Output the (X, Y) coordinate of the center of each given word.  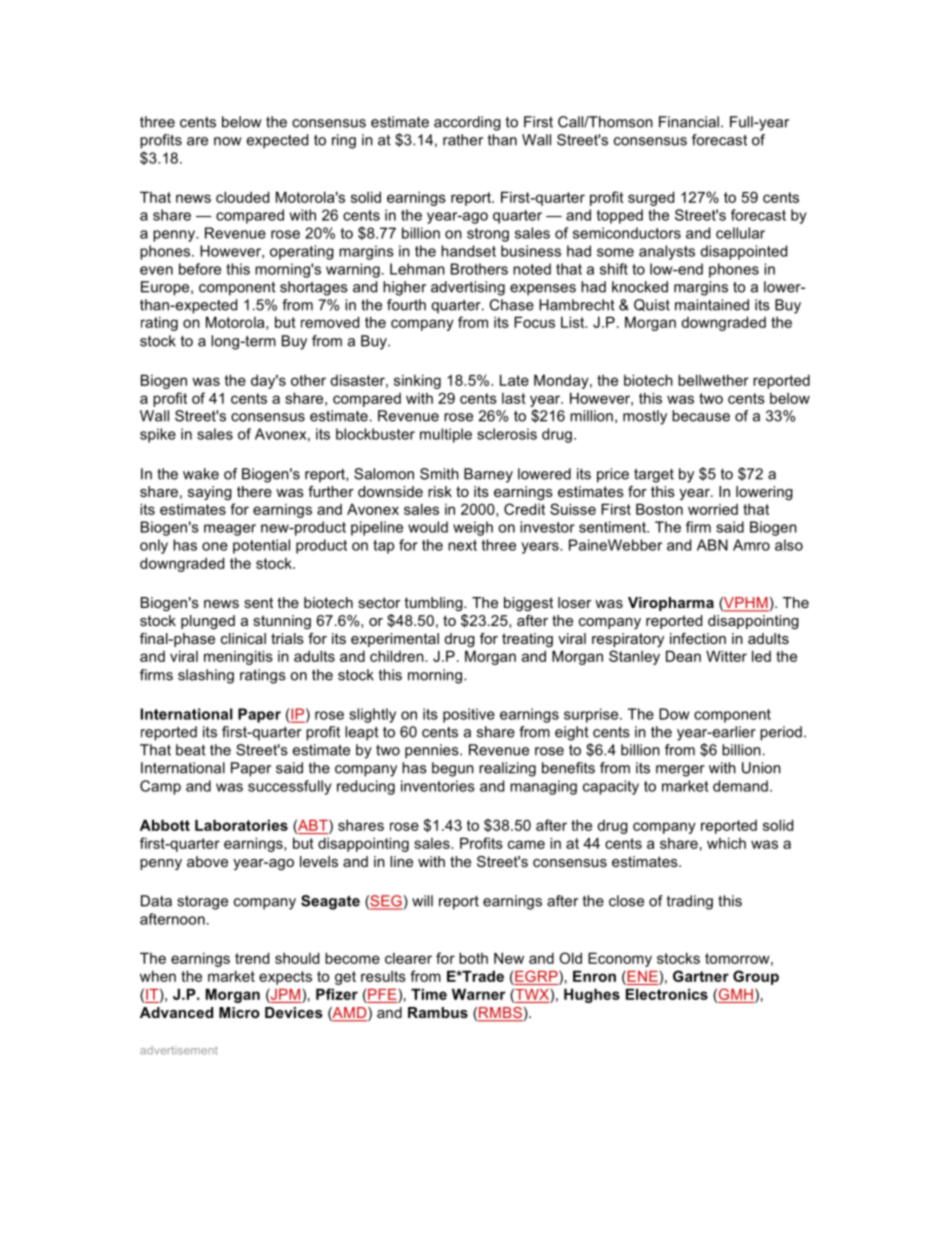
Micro (239, 1012)
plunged (208, 622)
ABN (712, 545)
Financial (689, 122)
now (228, 141)
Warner (479, 994)
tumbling (434, 604)
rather (463, 140)
